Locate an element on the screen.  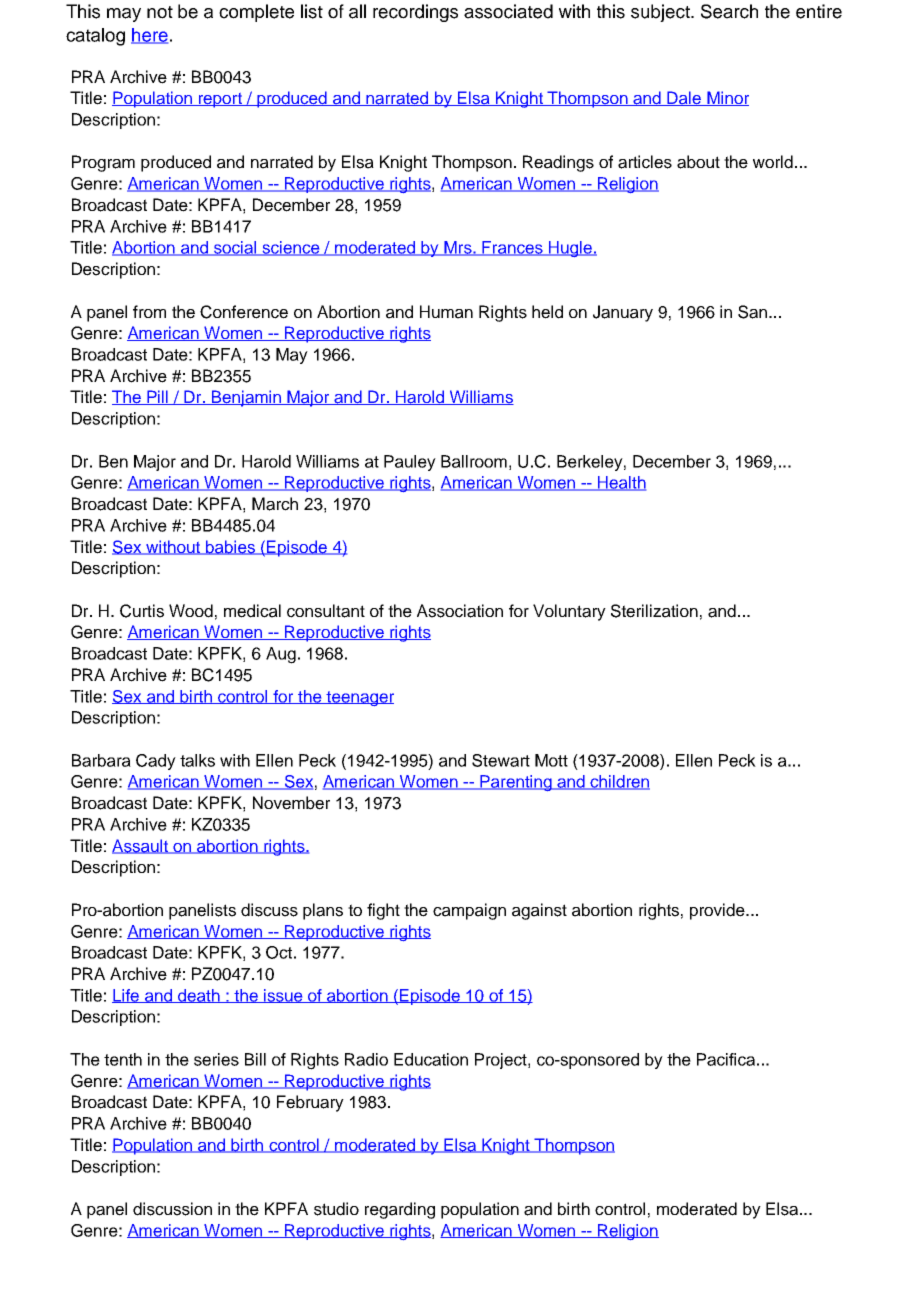
series is located at coordinates (216, 1059).
